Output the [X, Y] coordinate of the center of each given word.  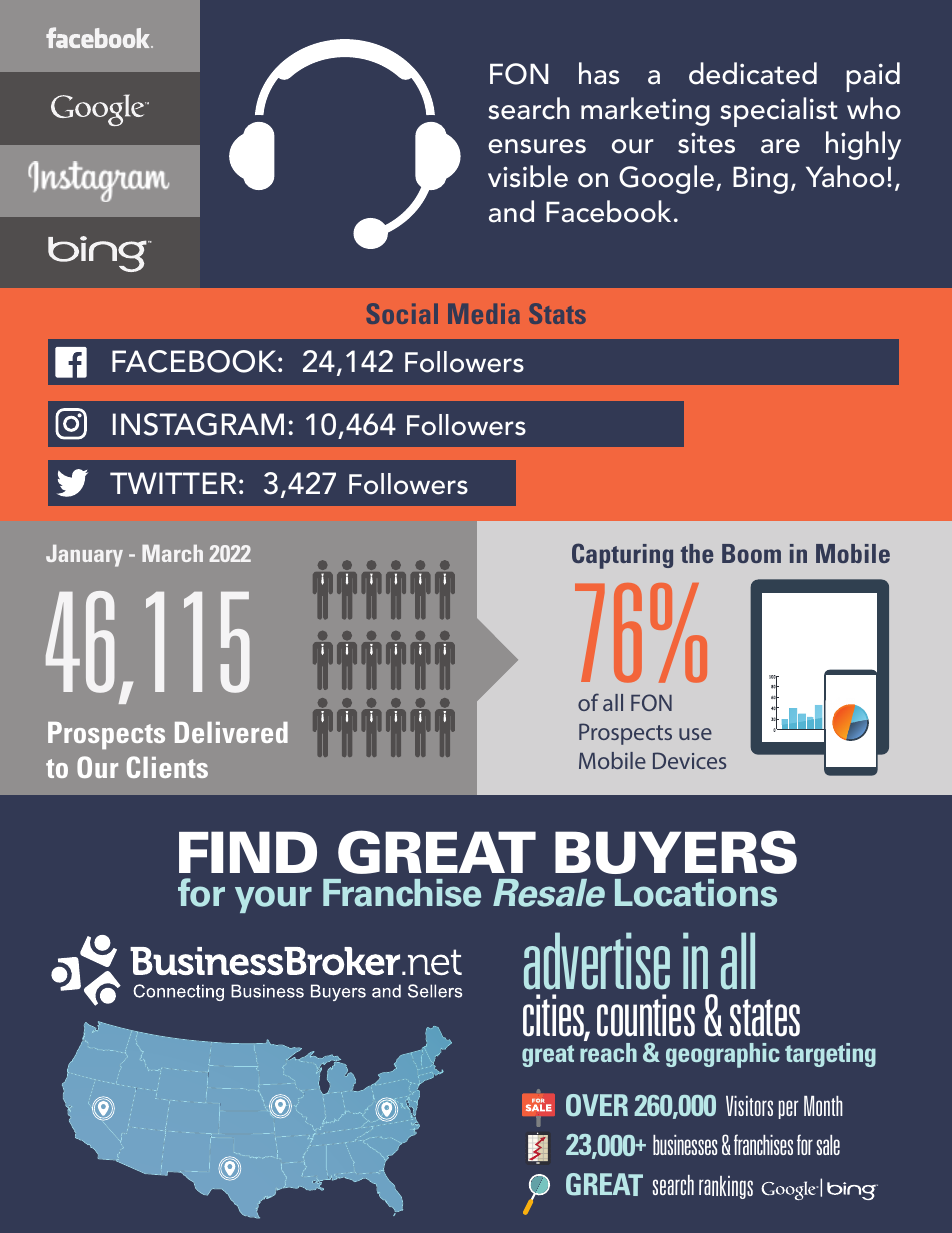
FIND [248, 852]
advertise [597, 961]
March [172, 553]
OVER [597, 1105]
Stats [557, 313]
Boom [751, 553]
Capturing [622, 556]
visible [528, 176]
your [273, 899]
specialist [779, 112]
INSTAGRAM [198, 424]
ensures [537, 146]
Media [484, 313]
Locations [696, 893]
